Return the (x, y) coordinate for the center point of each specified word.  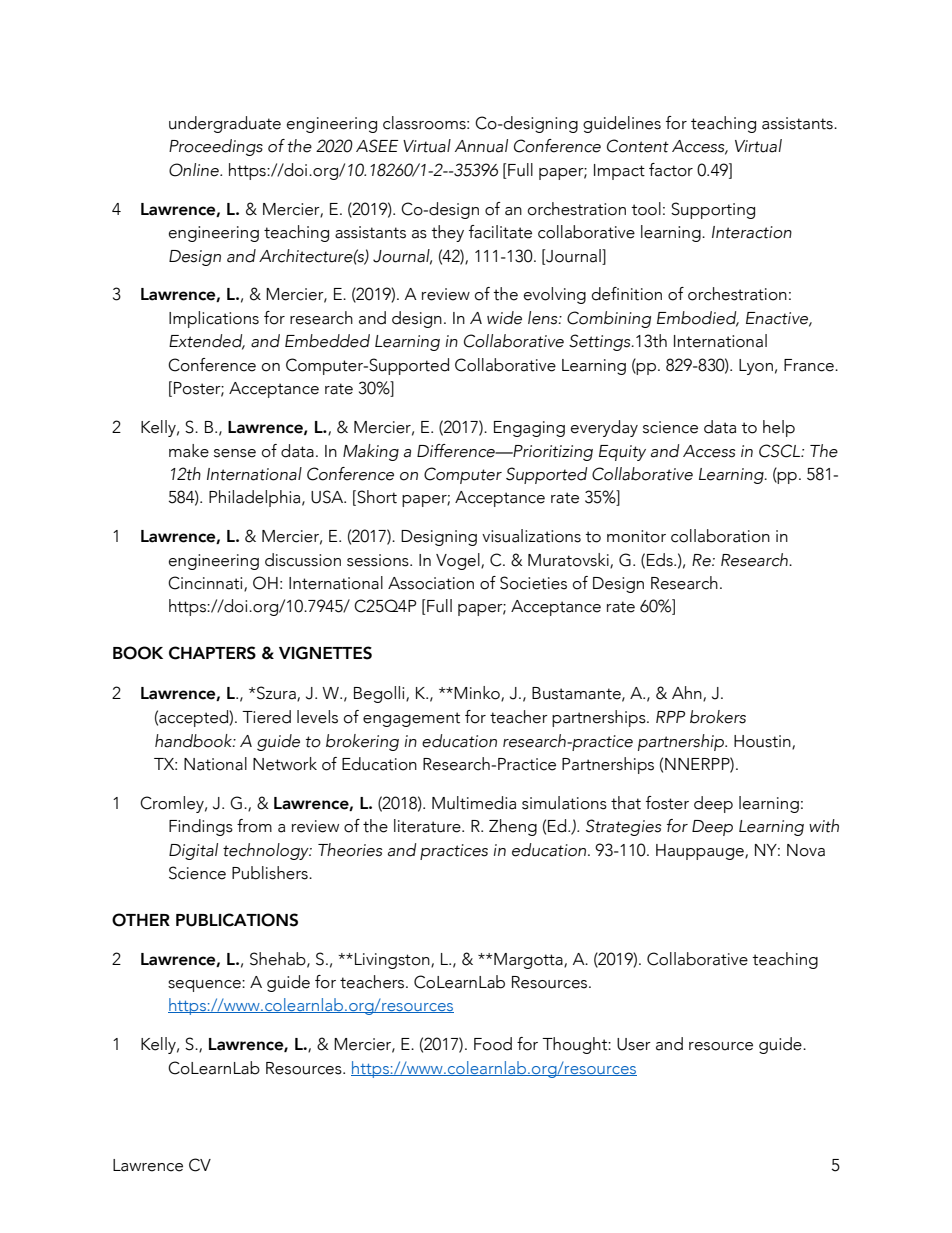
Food (493, 1044)
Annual (481, 146)
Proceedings (216, 147)
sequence (205, 986)
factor (671, 170)
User (634, 1044)
